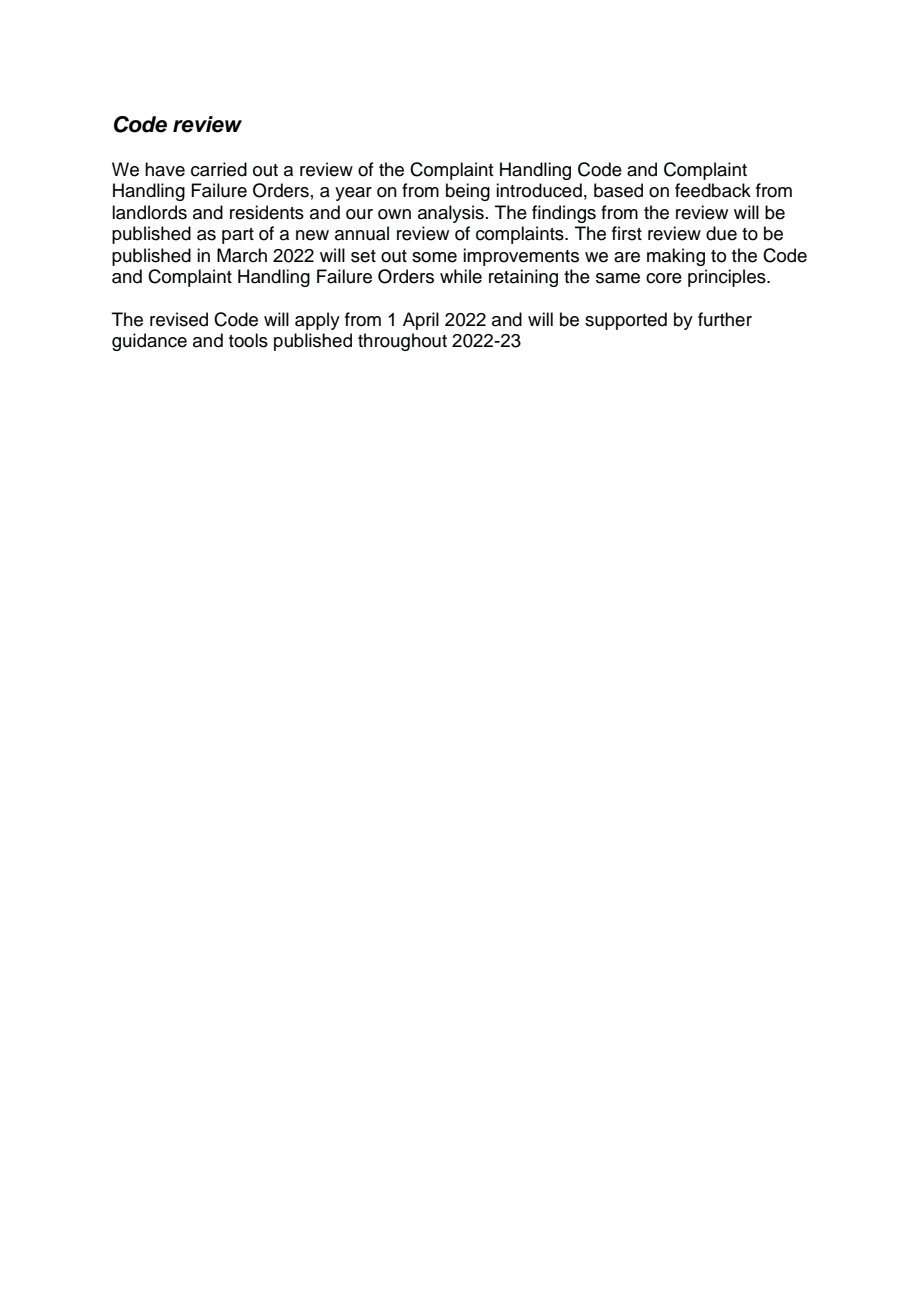  I want to click on tools, so click(248, 340).
